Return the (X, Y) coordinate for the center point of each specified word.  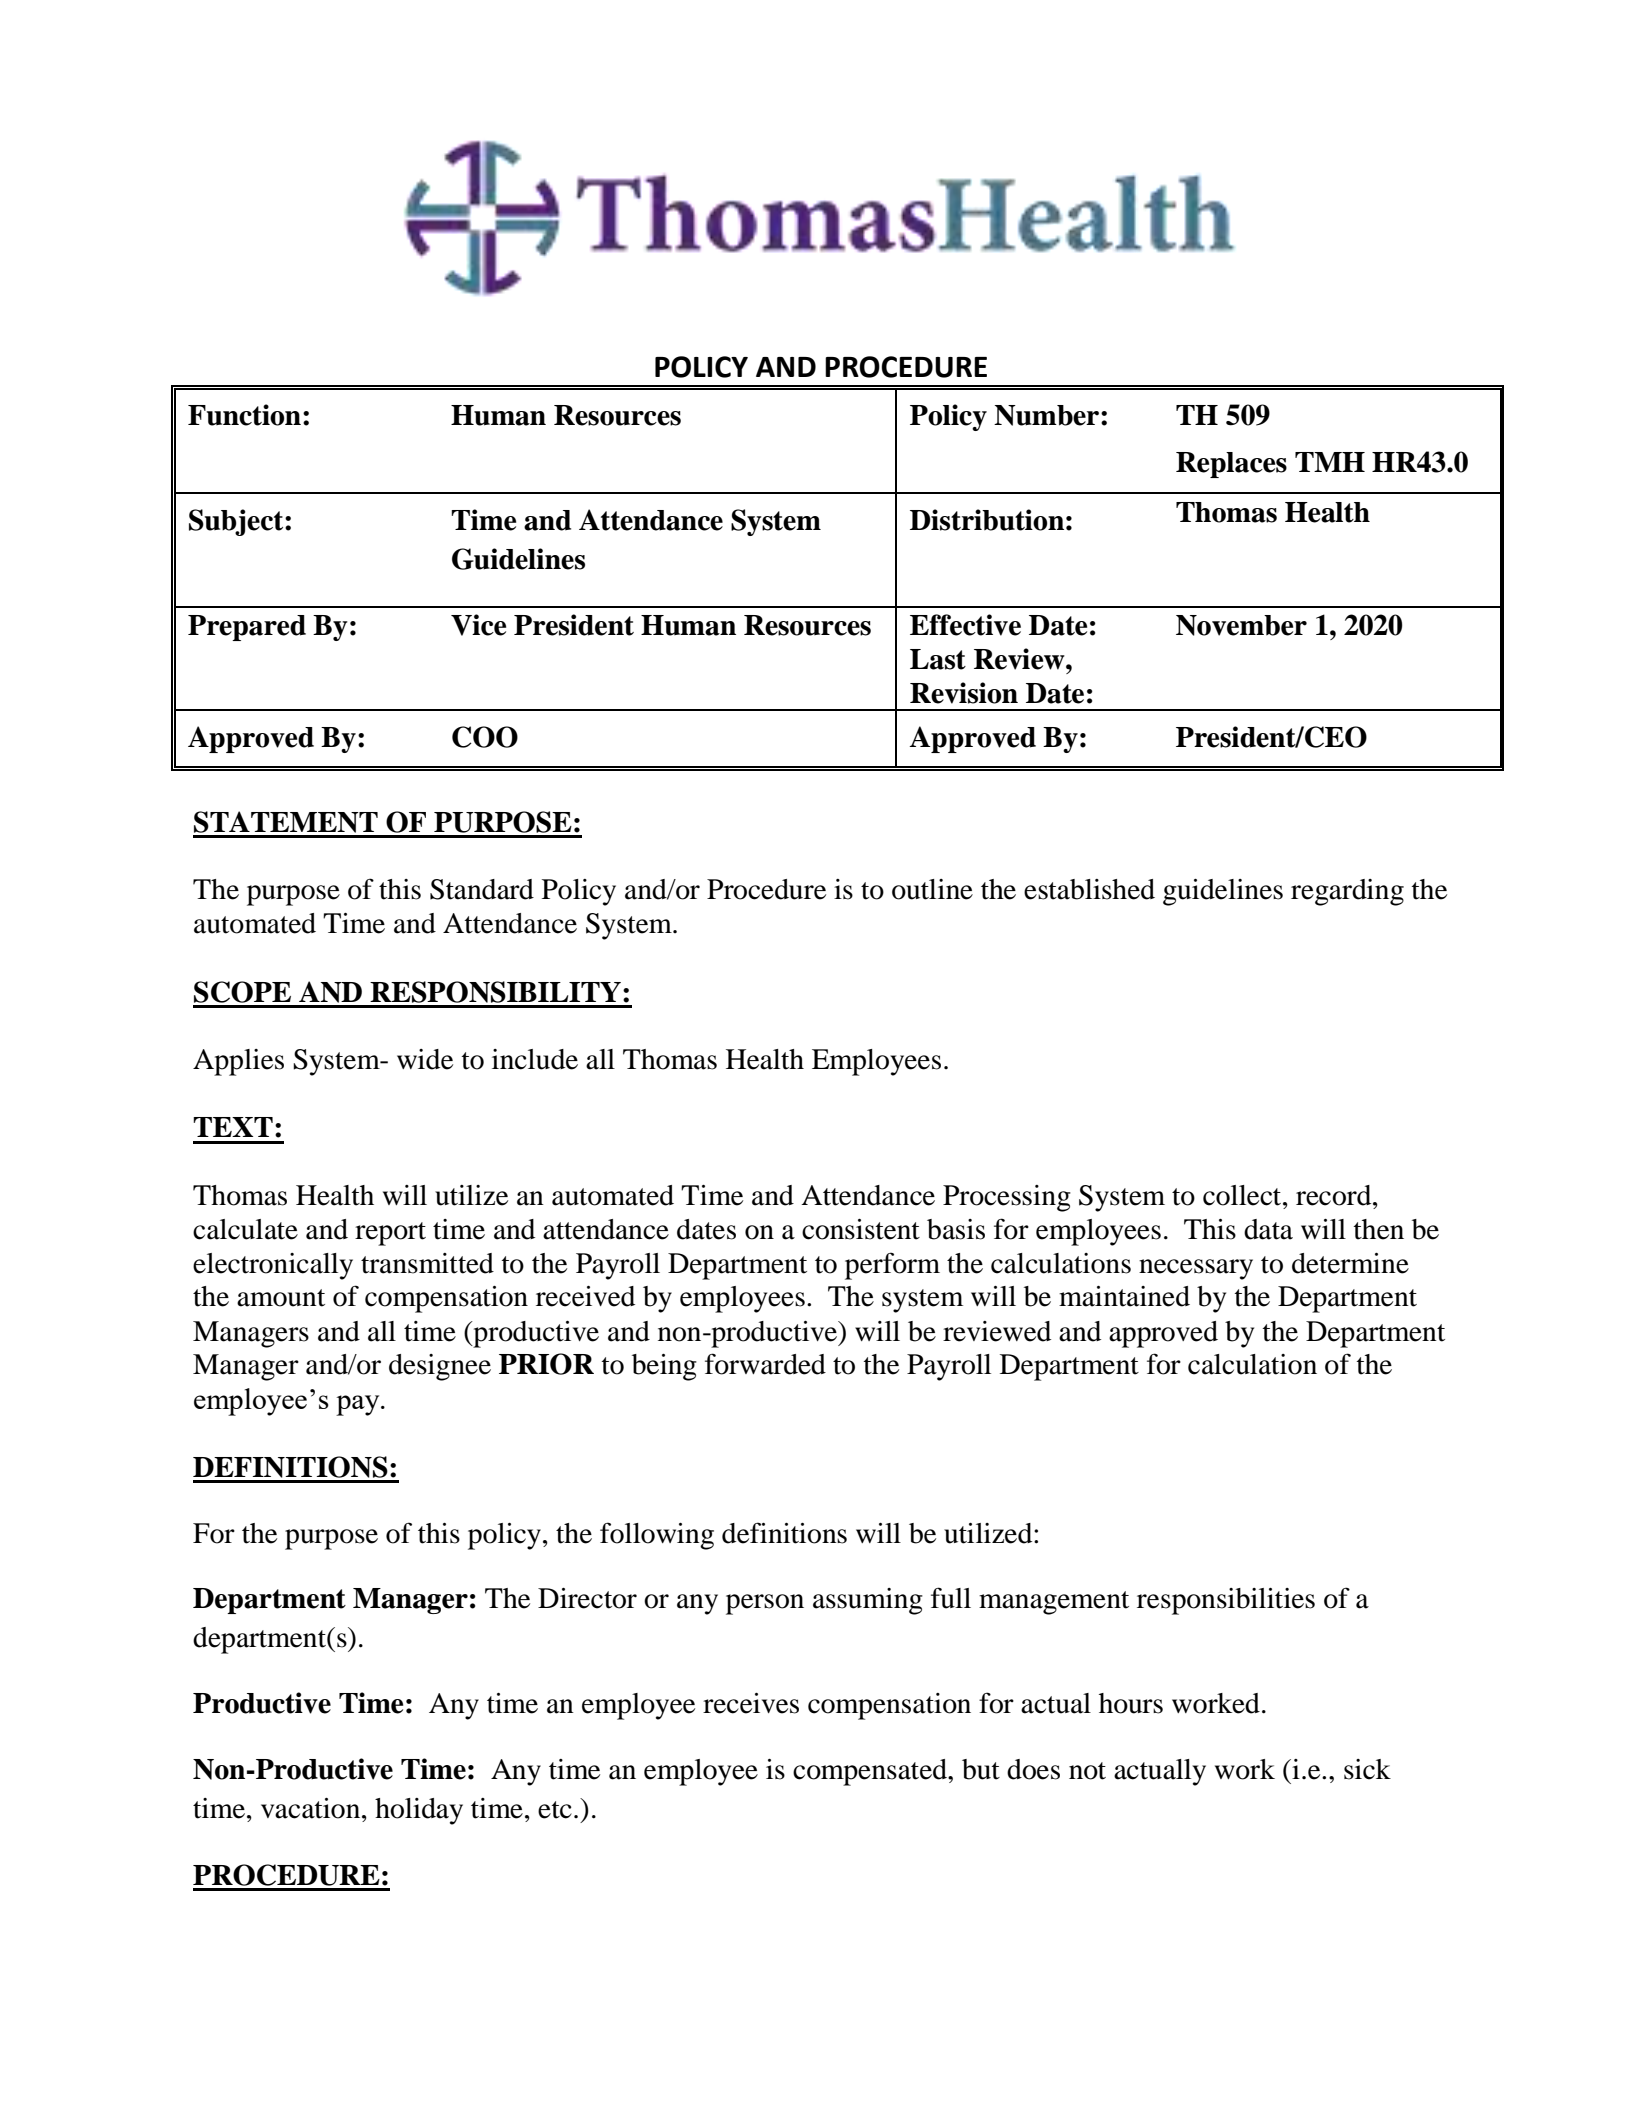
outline (932, 889)
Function (244, 415)
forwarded (765, 1364)
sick (1367, 1769)
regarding (1347, 892)
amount (281, 1298)
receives (751, 1703)
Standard (482, 889)
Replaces (1231, 465)
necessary (1196, 1269)
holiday (419, 1811)
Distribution (987, 520)
